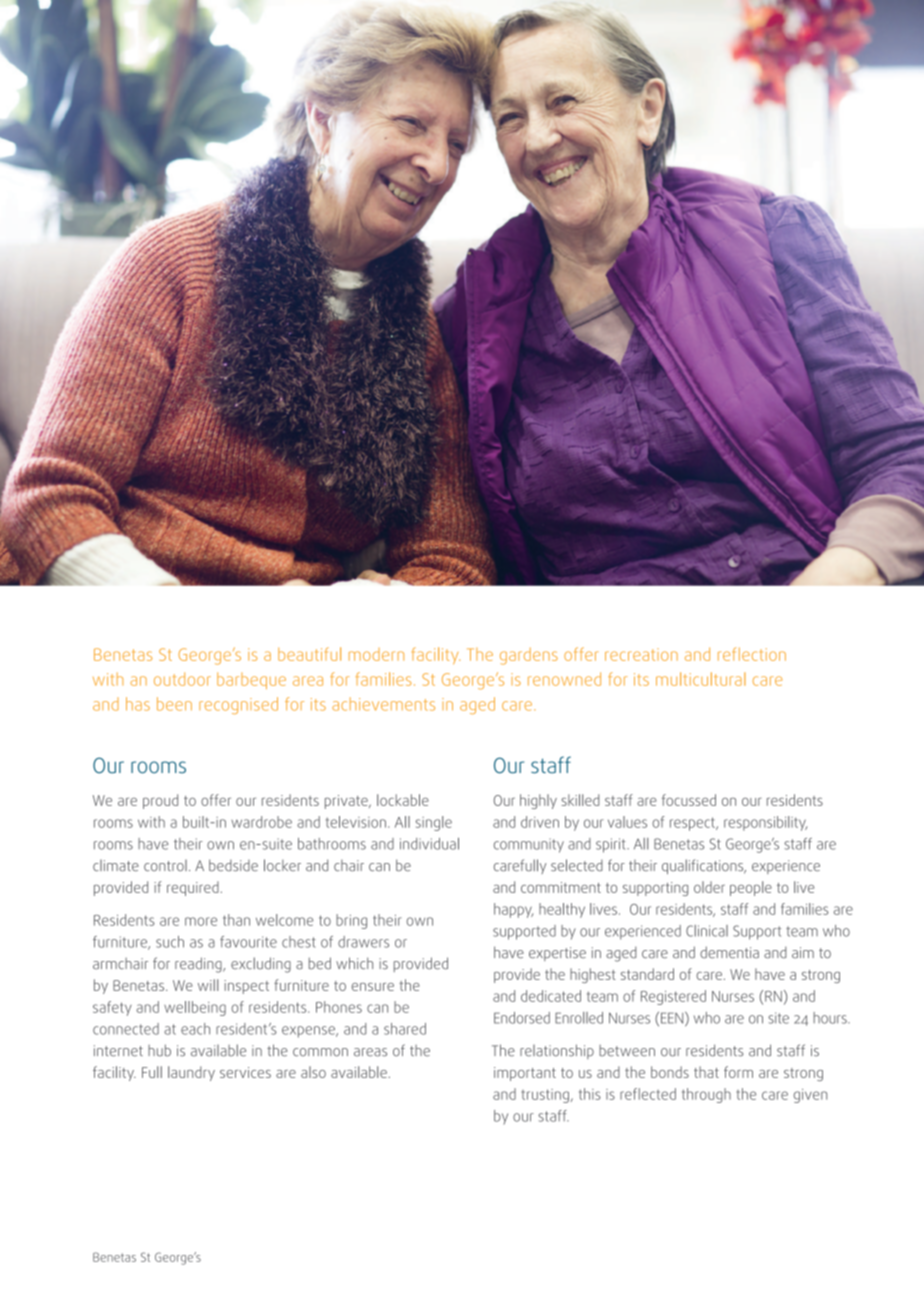 This document has height=1308, width=924. Describe the element at coordinates (538, 801) in the document. I see `highly` at that location.
